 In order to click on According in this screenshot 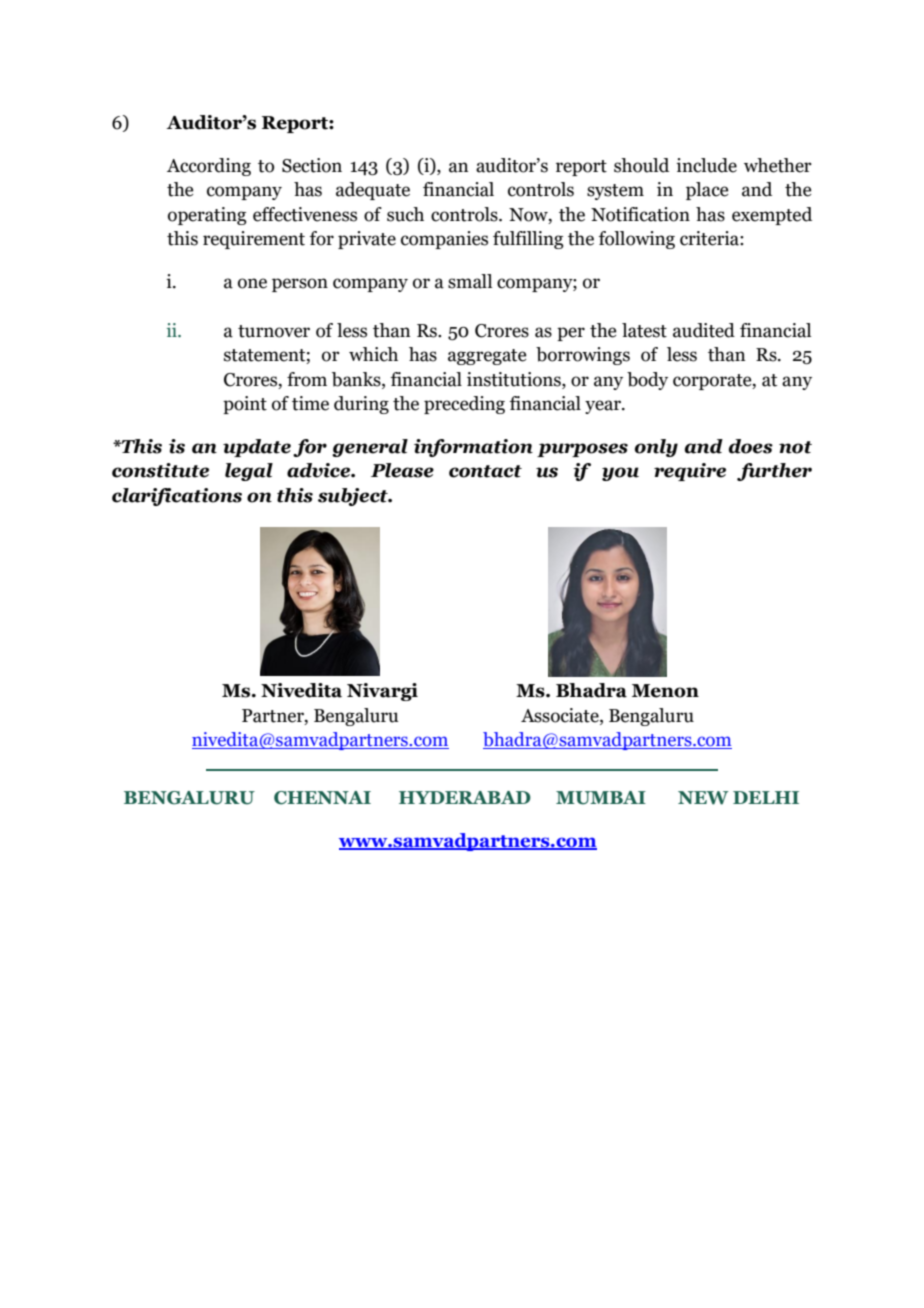, I will do `click(209, 167)`.
